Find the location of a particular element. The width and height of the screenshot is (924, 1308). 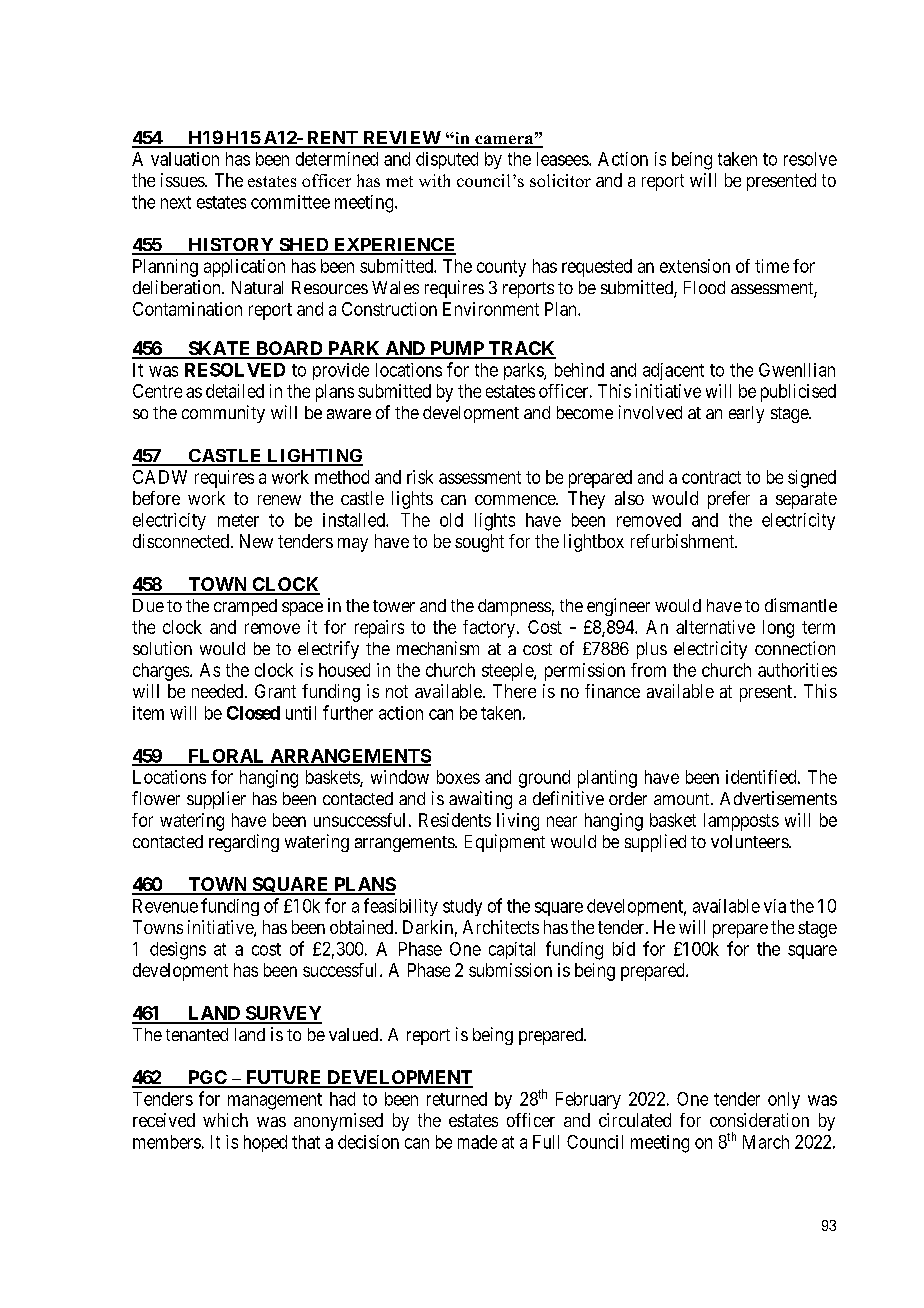

factory is located at coordinates (490, 629).
